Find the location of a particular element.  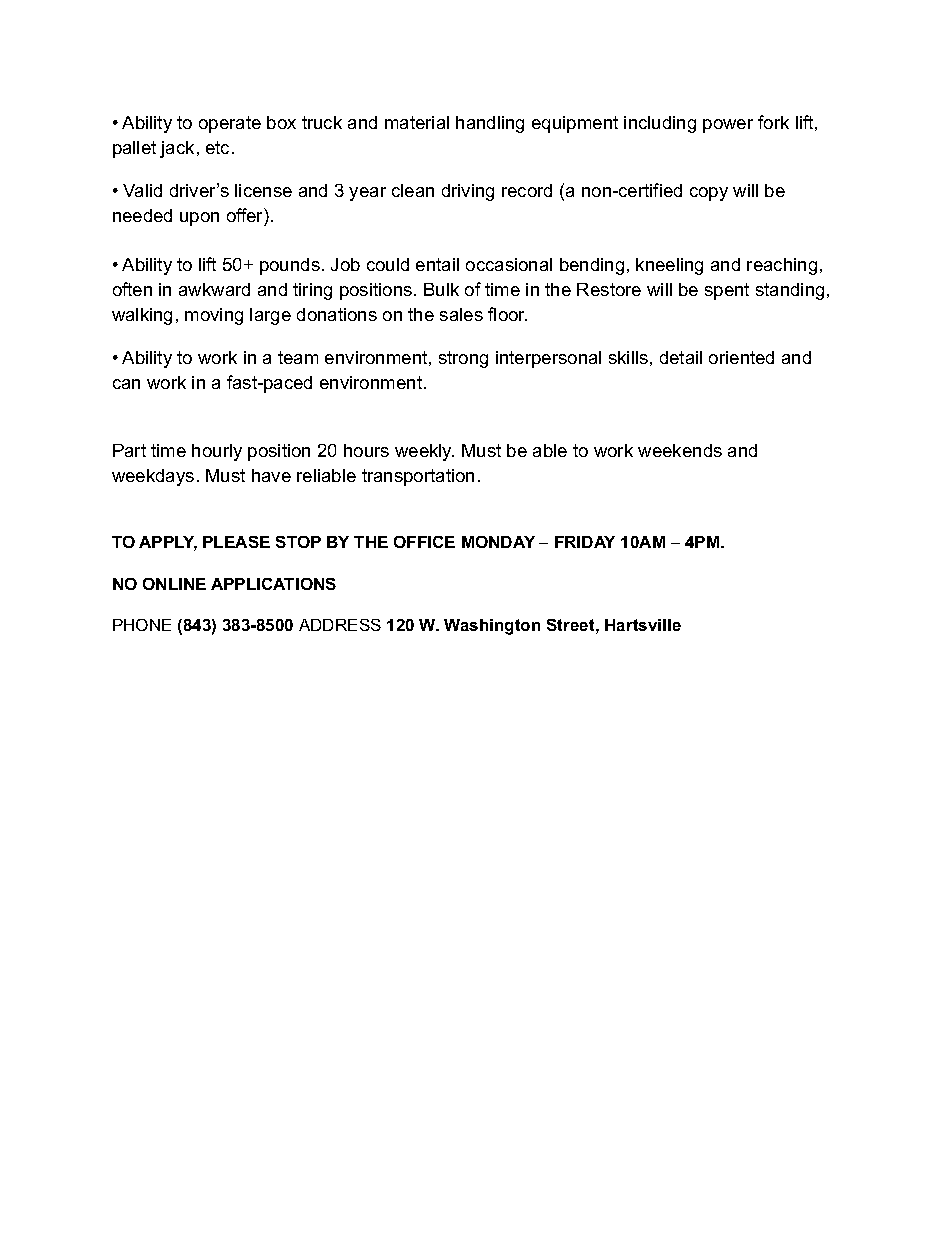

can is located at coordinates (126, 384).
